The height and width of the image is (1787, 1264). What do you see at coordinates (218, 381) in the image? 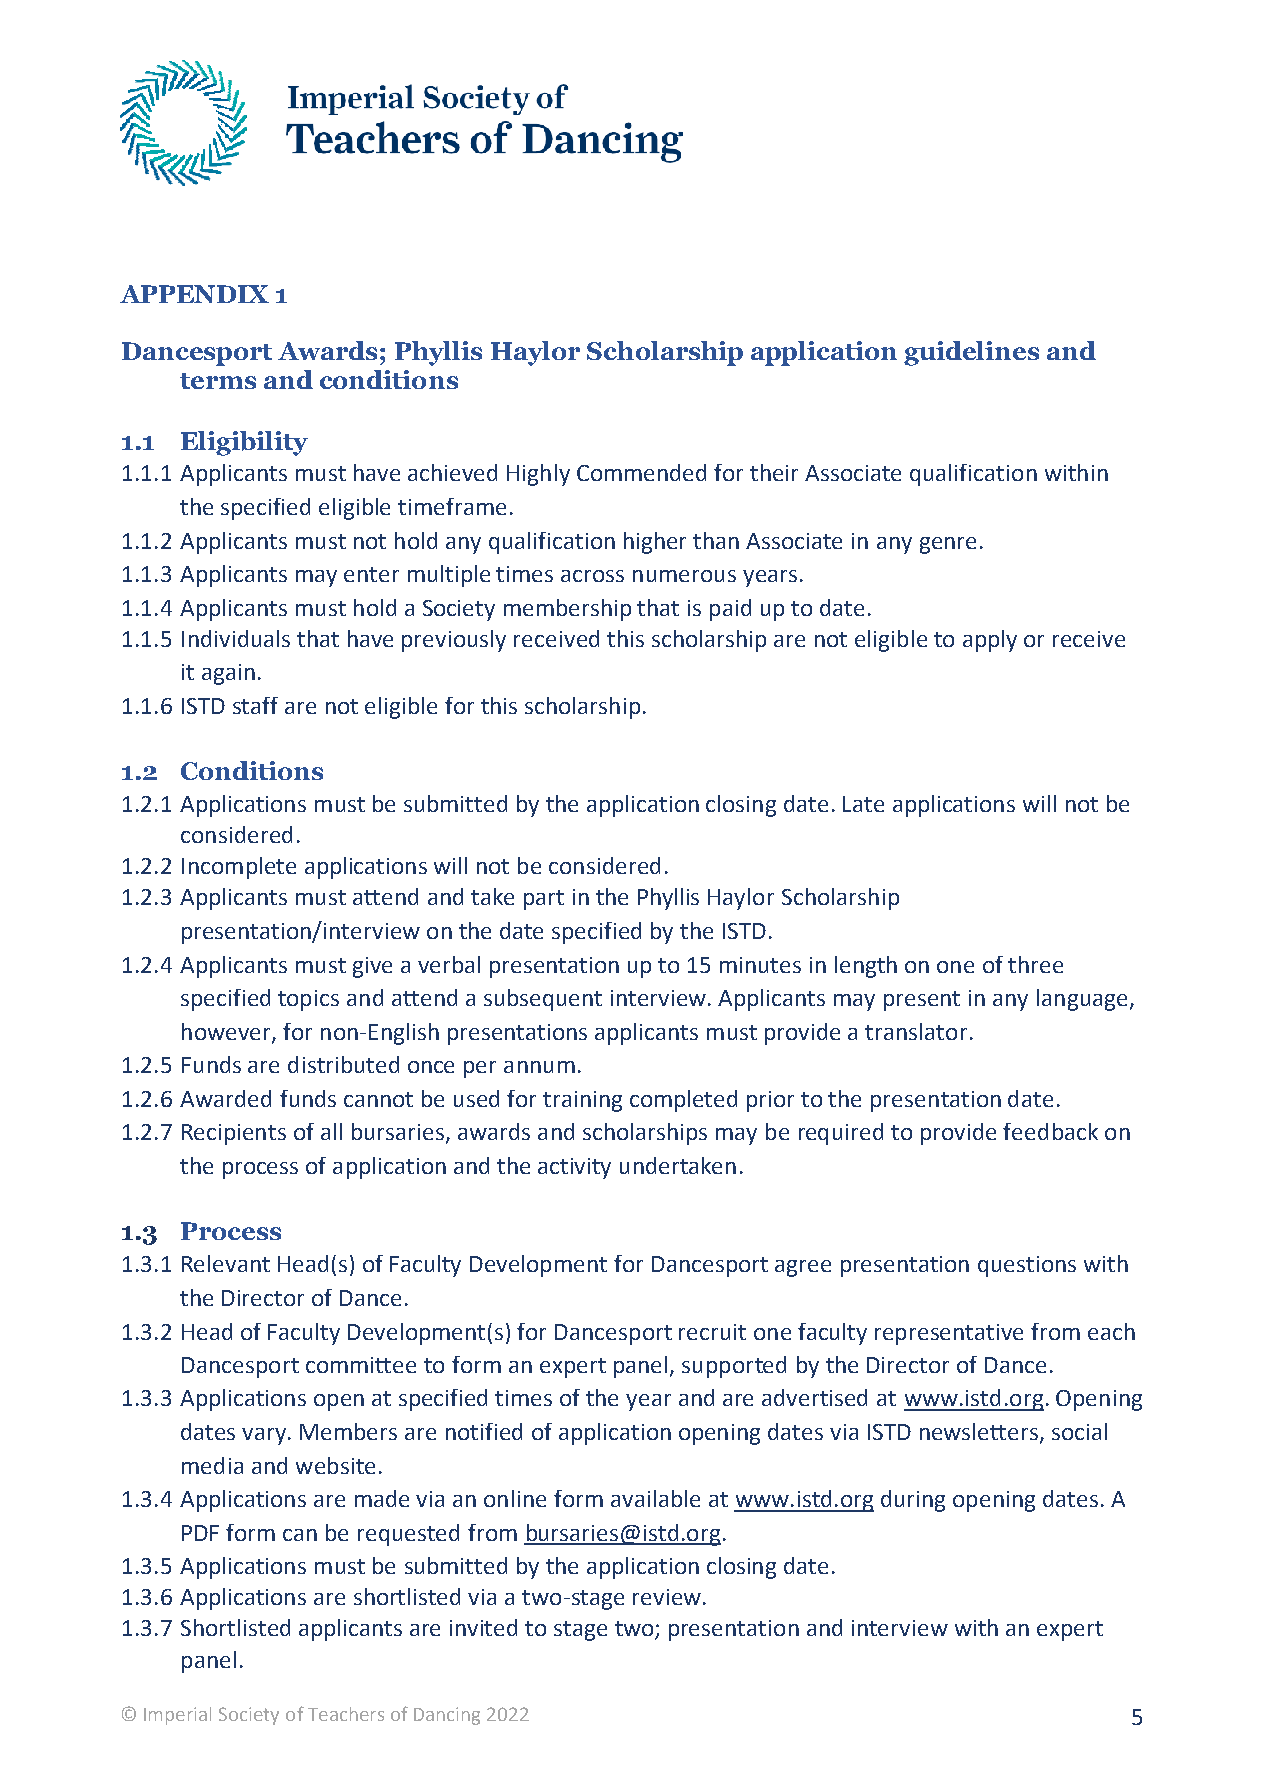
I see `terms` at bounding box center [218, 381].
